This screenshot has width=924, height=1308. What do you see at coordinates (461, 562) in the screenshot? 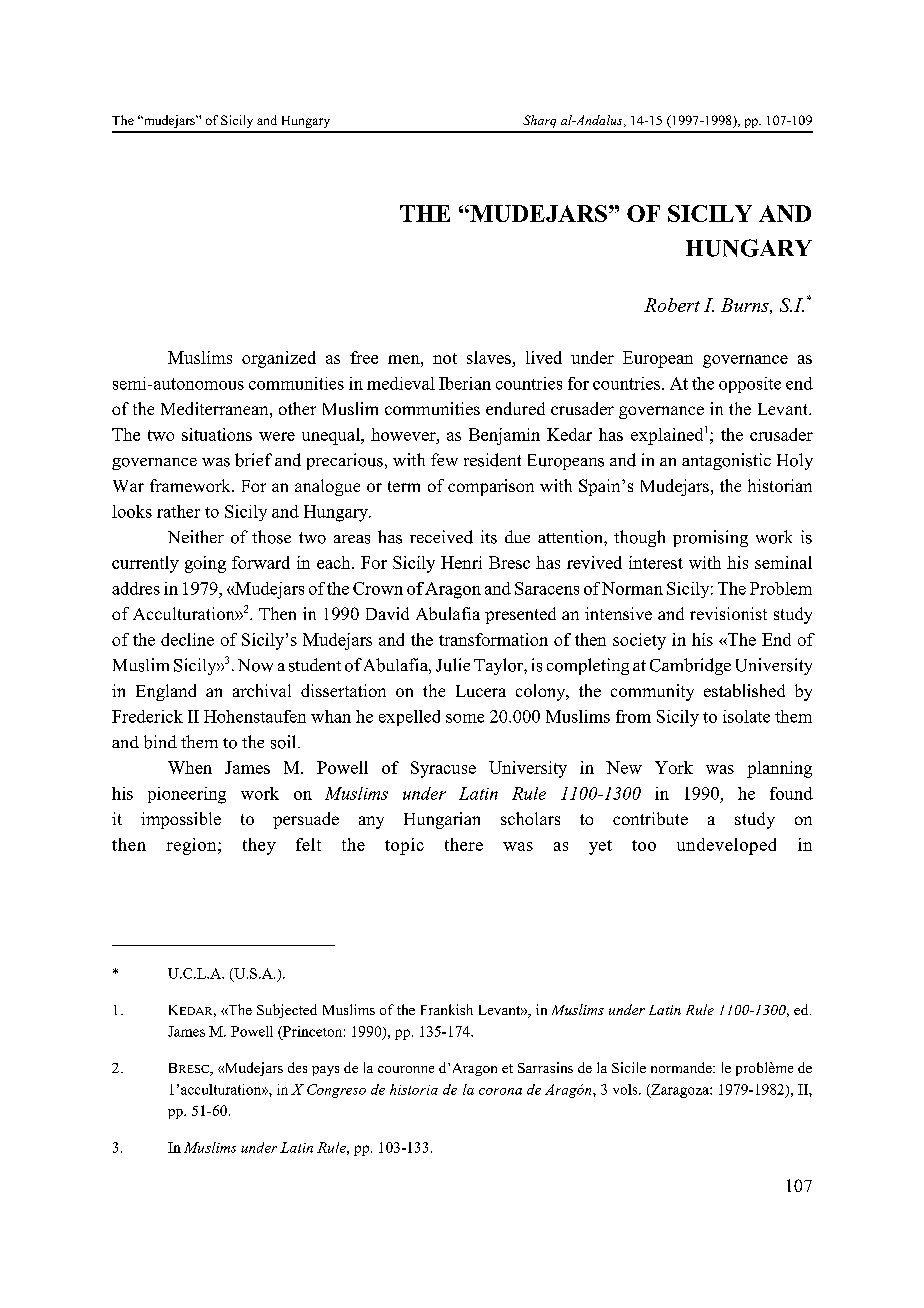
I see `Henri` at bounding box center [461, 562].
